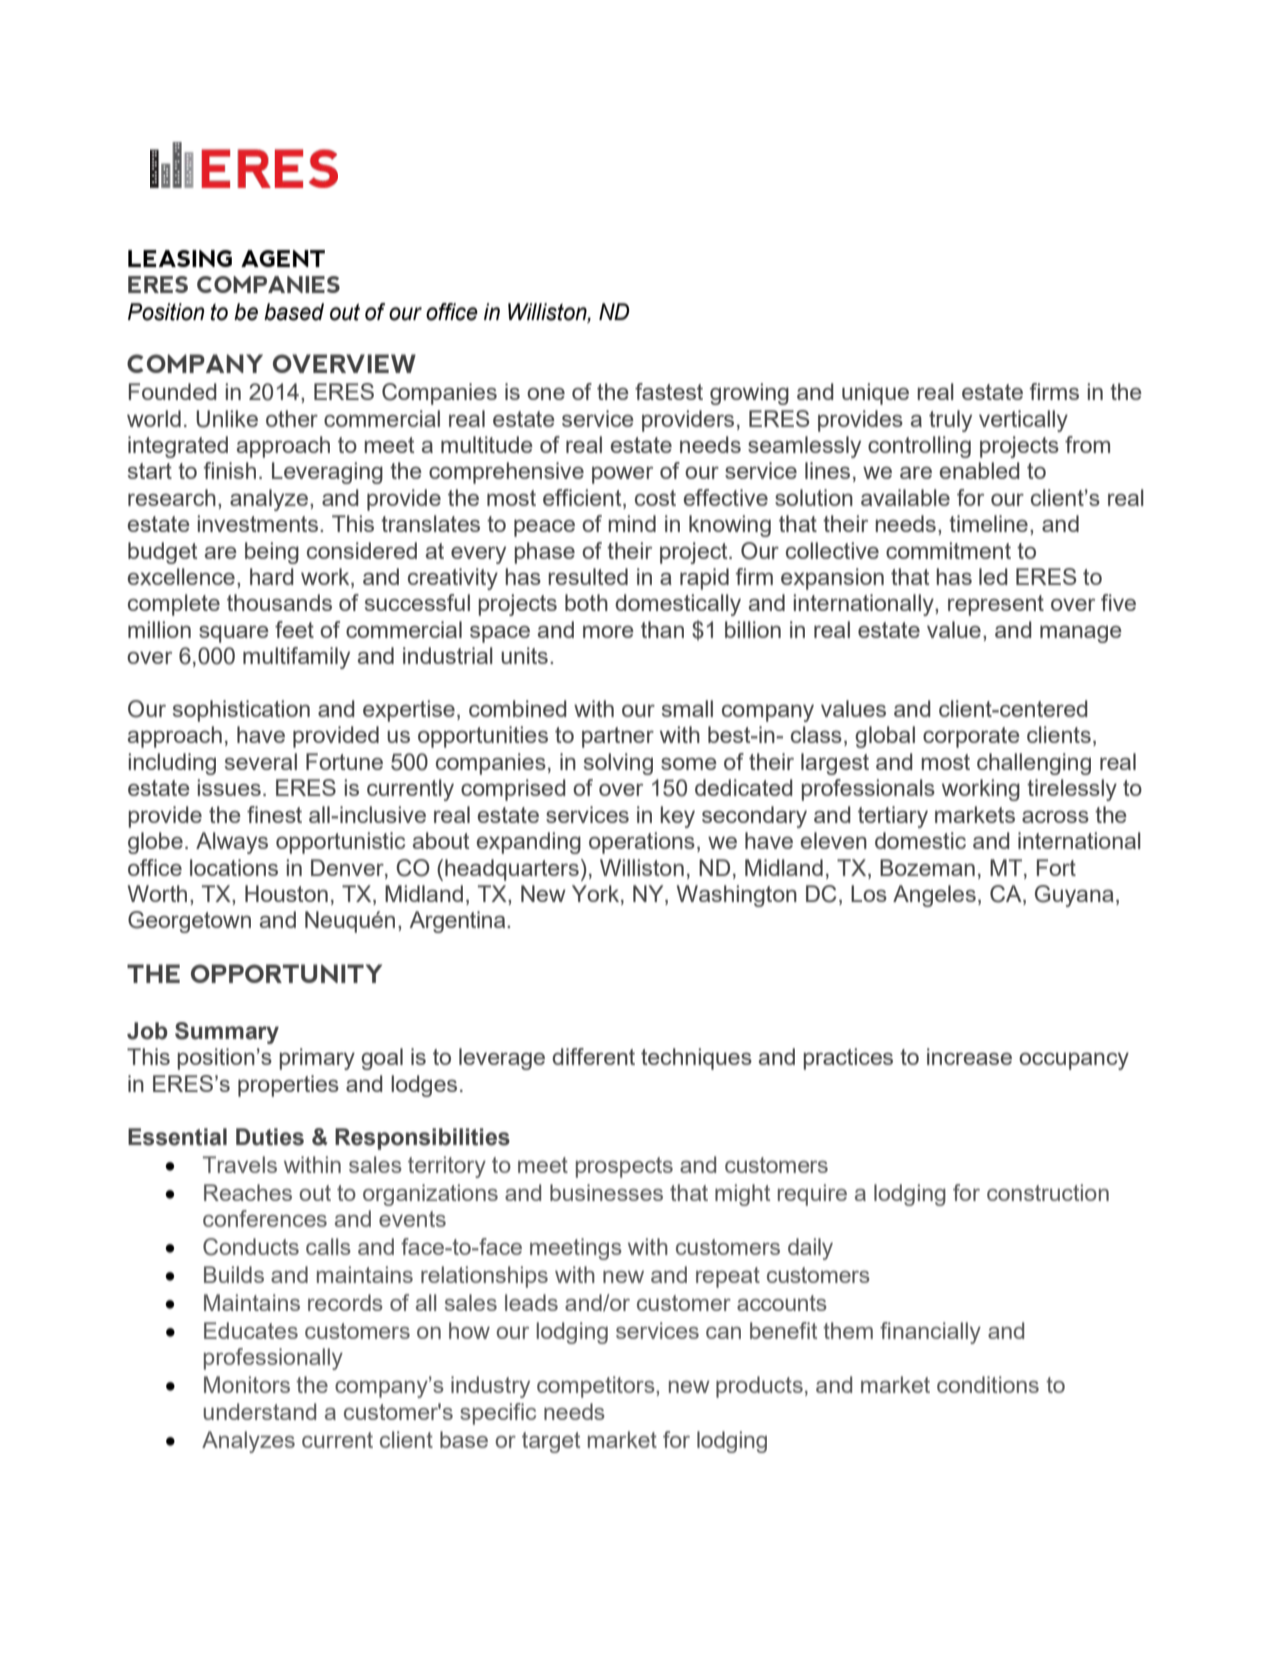  What do you see at coordinates (875, 394) in the document?
I see `unique` at bounding box center [875, 394].
